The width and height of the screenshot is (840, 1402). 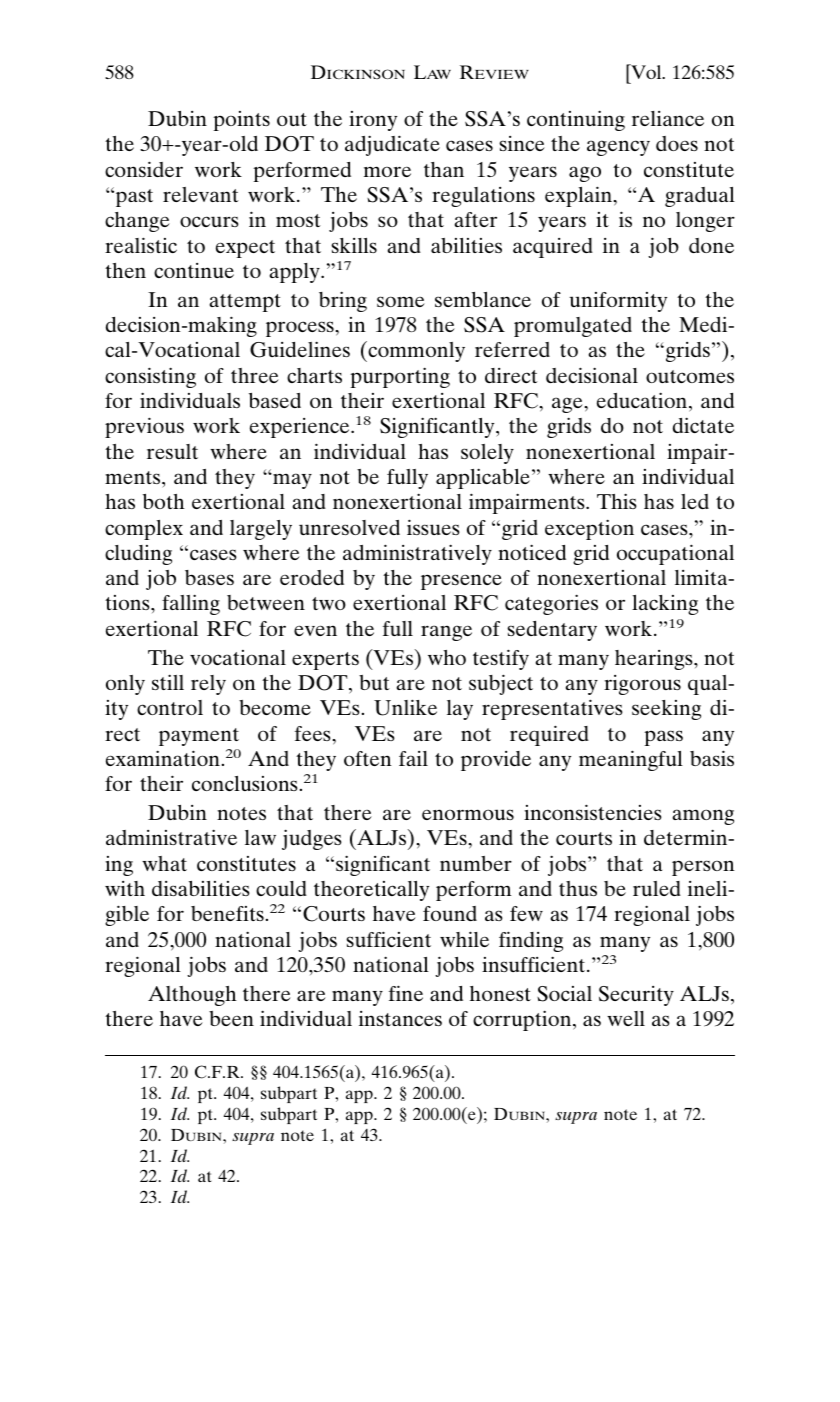 What do you see at coordinates (668, 118) in the screenshot?
I see `reliance` at bounding box center [668, 118].
